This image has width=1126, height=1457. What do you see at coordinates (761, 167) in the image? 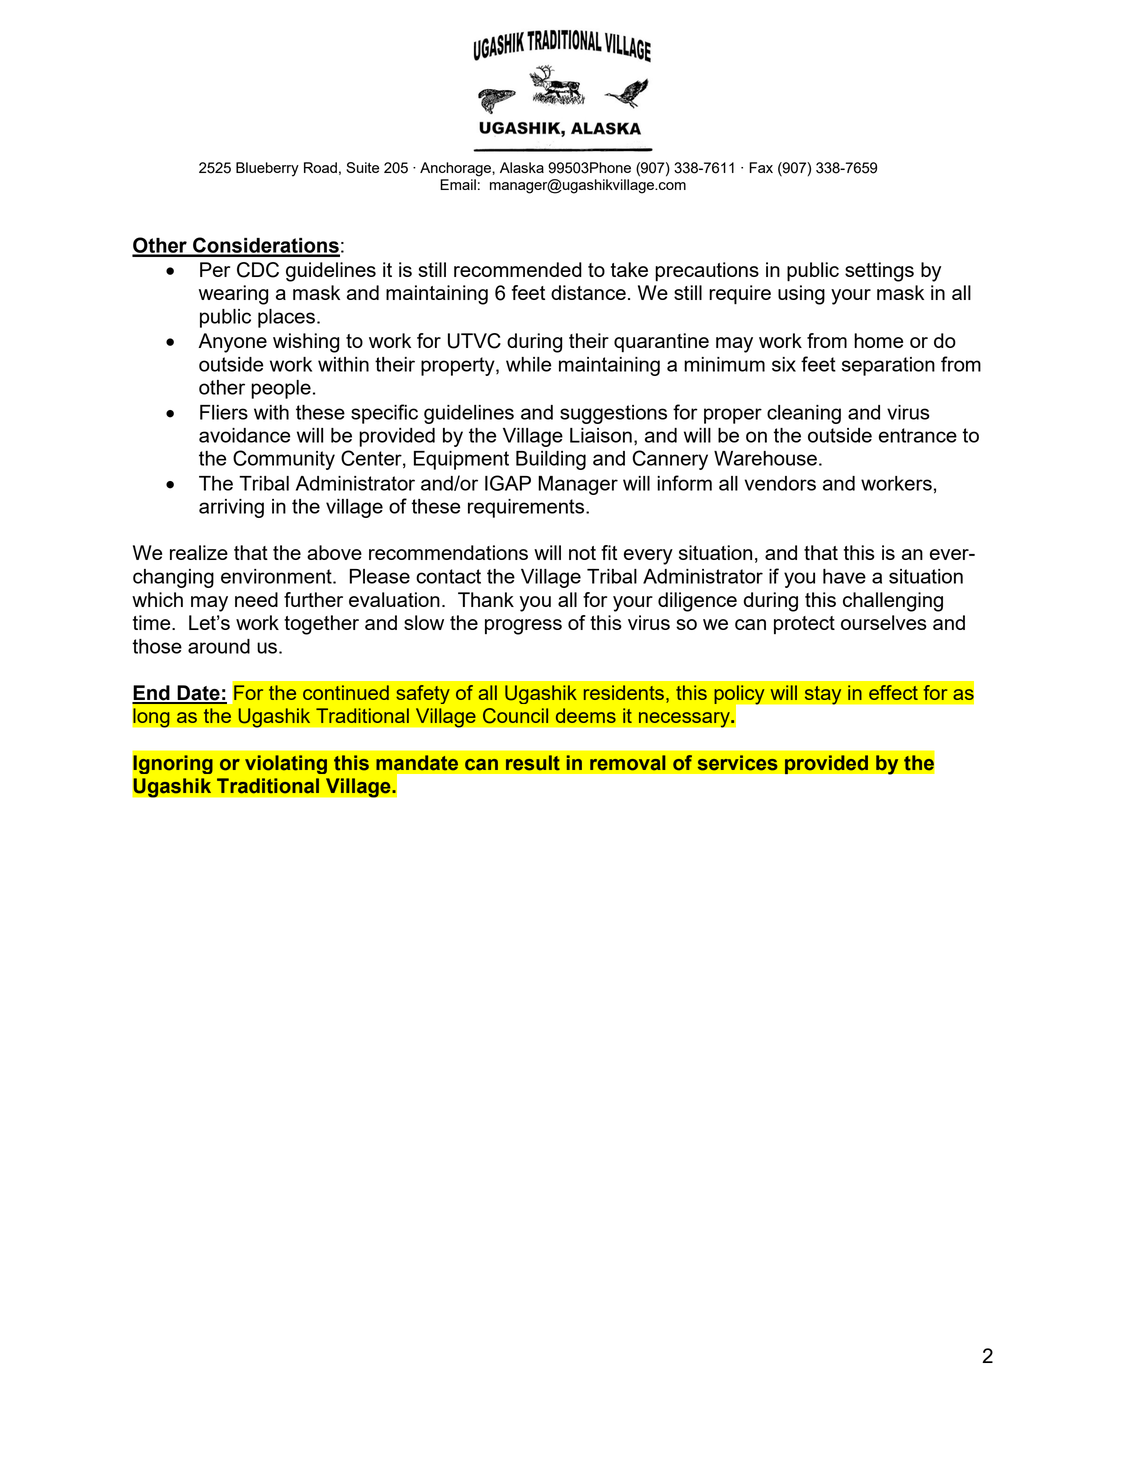
I see `Fax` at bounding box center [761, 167].
